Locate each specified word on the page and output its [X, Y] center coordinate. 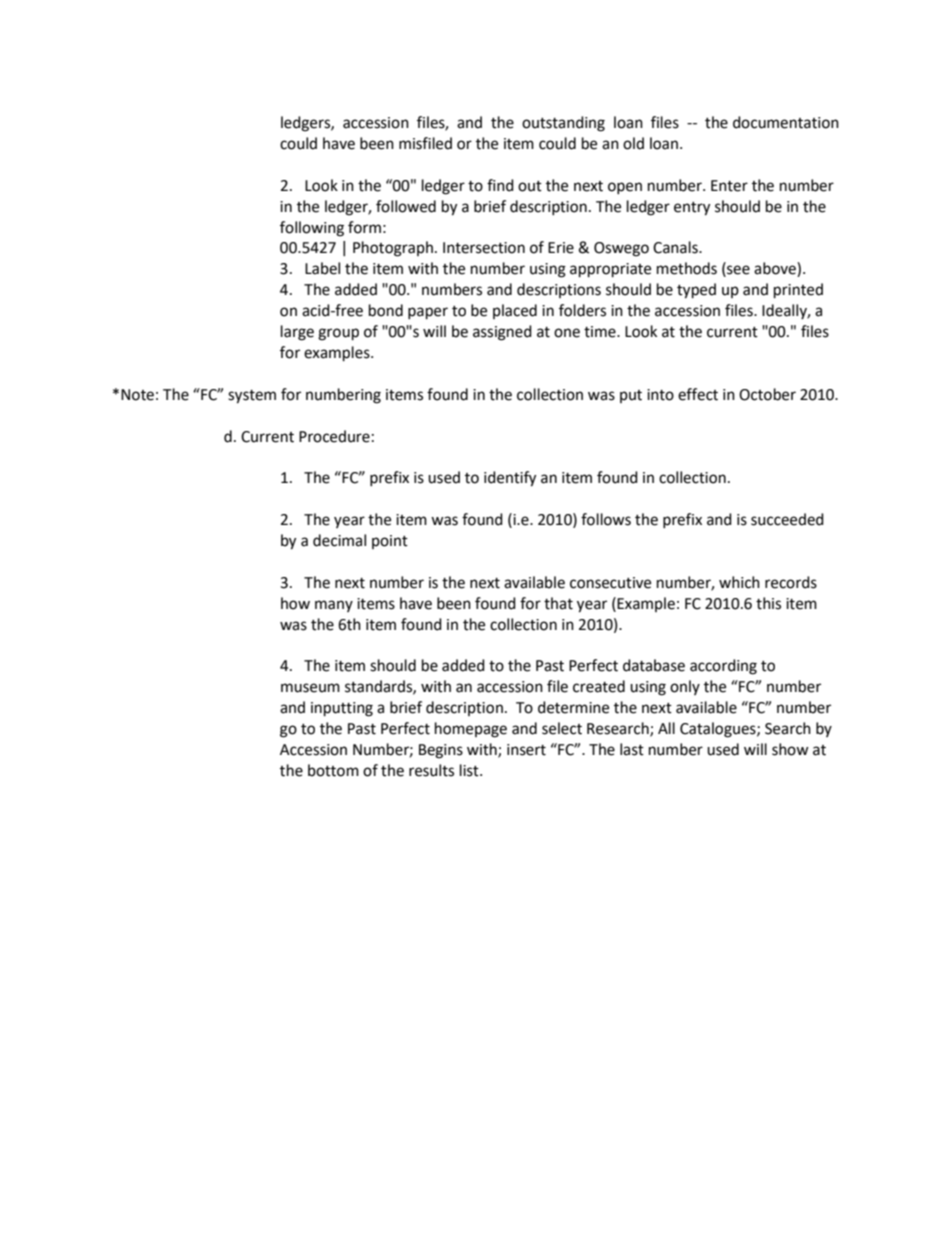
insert [526, 750]
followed [406, 206]
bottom [333, 770]
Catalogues [719, 730]
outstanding [563, 124]
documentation [786, 122]
